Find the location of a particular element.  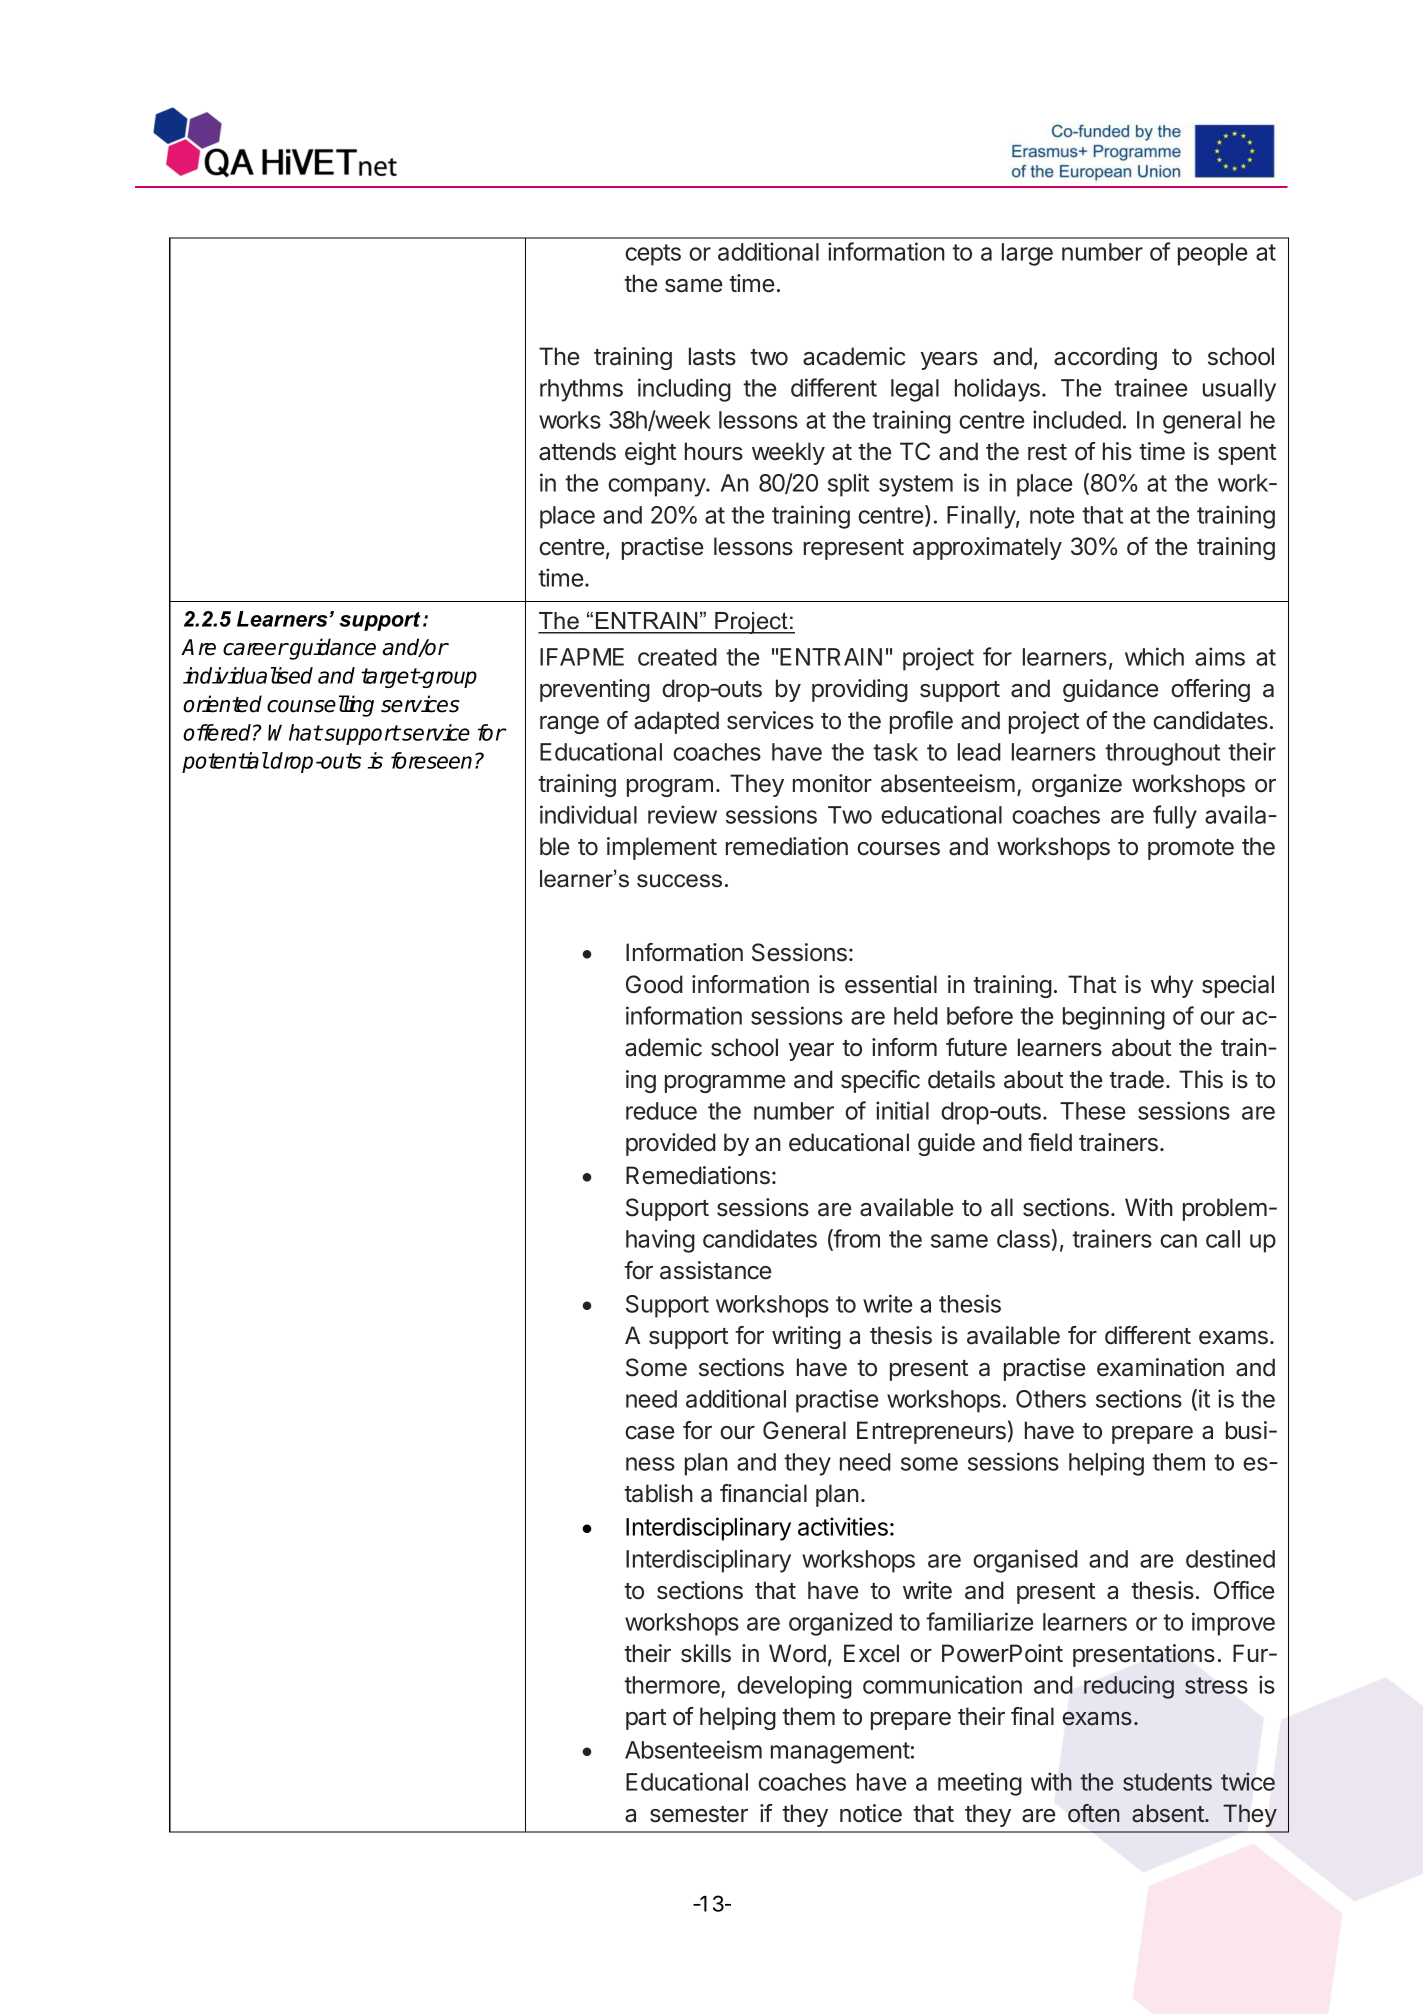

according is located at coordinates (1105, 358).
